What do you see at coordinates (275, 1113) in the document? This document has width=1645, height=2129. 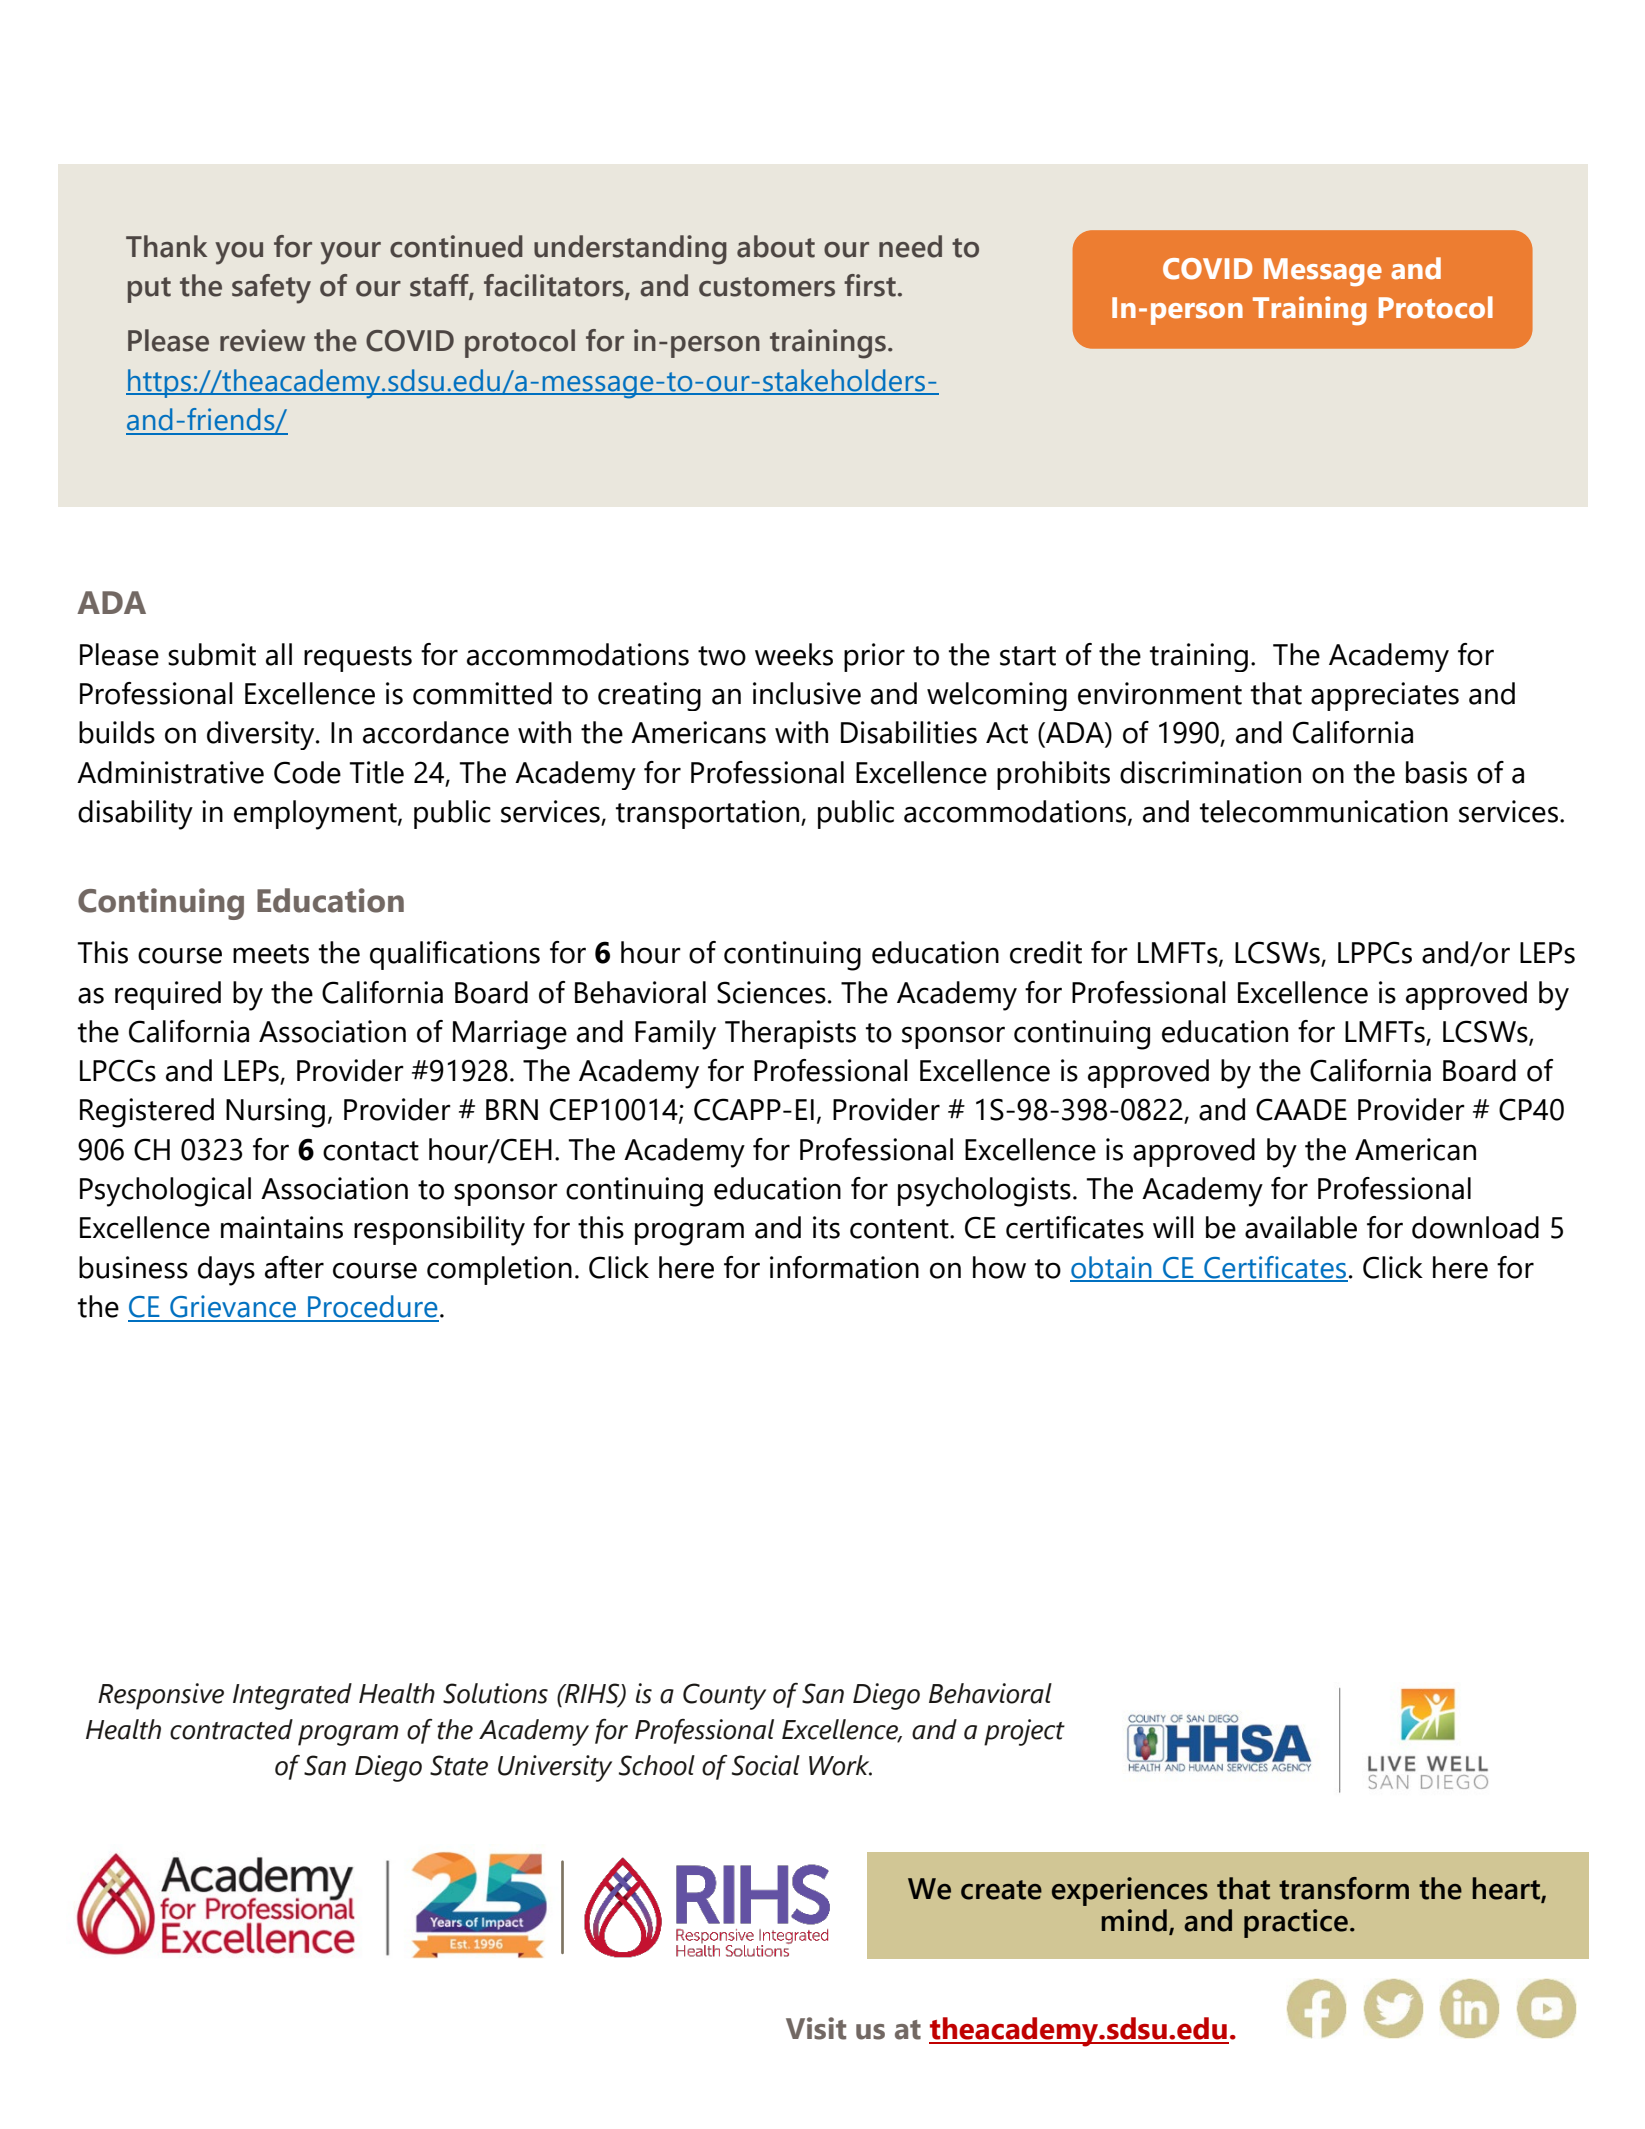 I see `Nursing` at bounding box center [275, 1113].
